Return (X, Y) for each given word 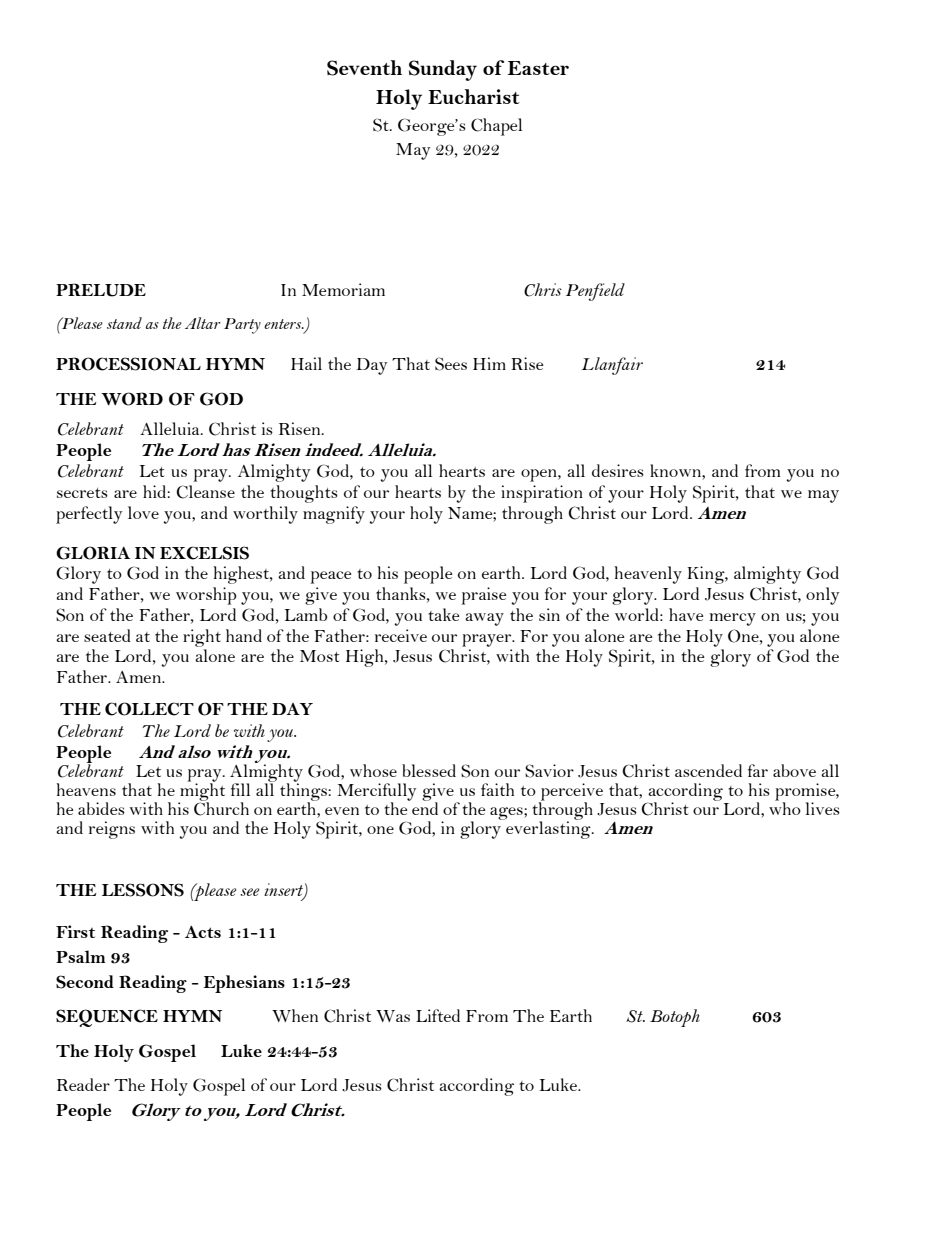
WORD (132, 399)
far (758, 770)
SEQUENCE (107, 1018)
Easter (538, 68)
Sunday (443, 70)
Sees (451, 364)
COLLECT (149, 709)
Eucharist (474, 96)
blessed (429, 770)
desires (618, 470)
